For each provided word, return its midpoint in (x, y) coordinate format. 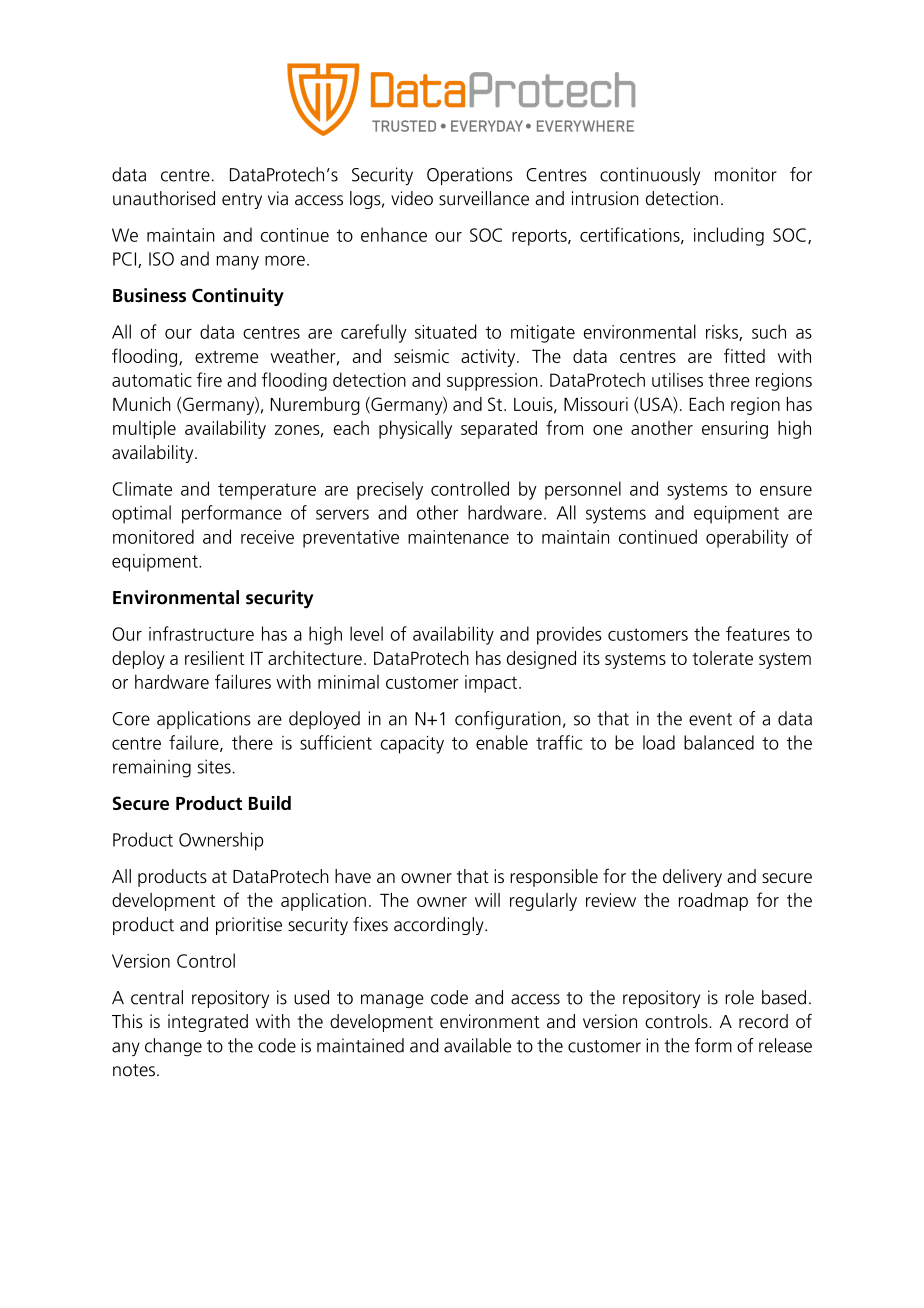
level (366, 633)
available (477, 1045)
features (758, 633)
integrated (208, 1023)
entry (242, 201)
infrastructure (201, 633)
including (729, 236)
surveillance (484, 198)
